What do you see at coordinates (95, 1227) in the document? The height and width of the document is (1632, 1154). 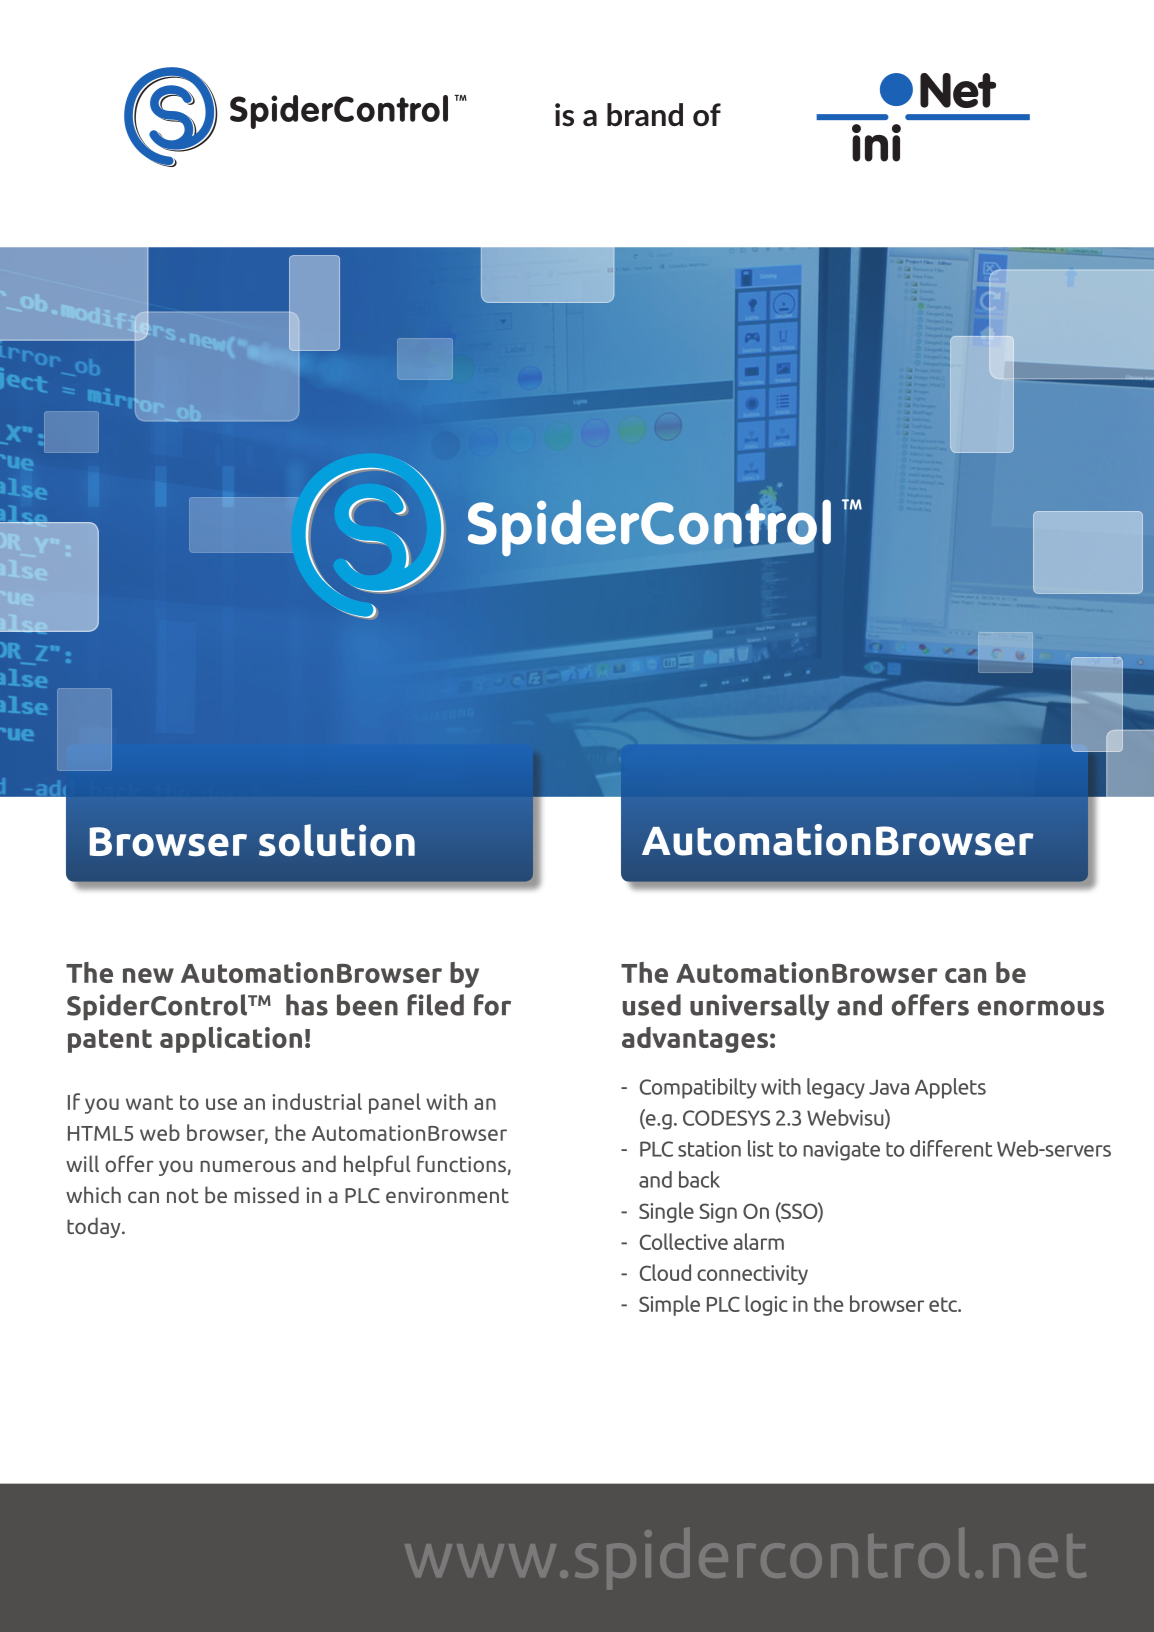 I see `today` at bounding box center [95, 1227].
